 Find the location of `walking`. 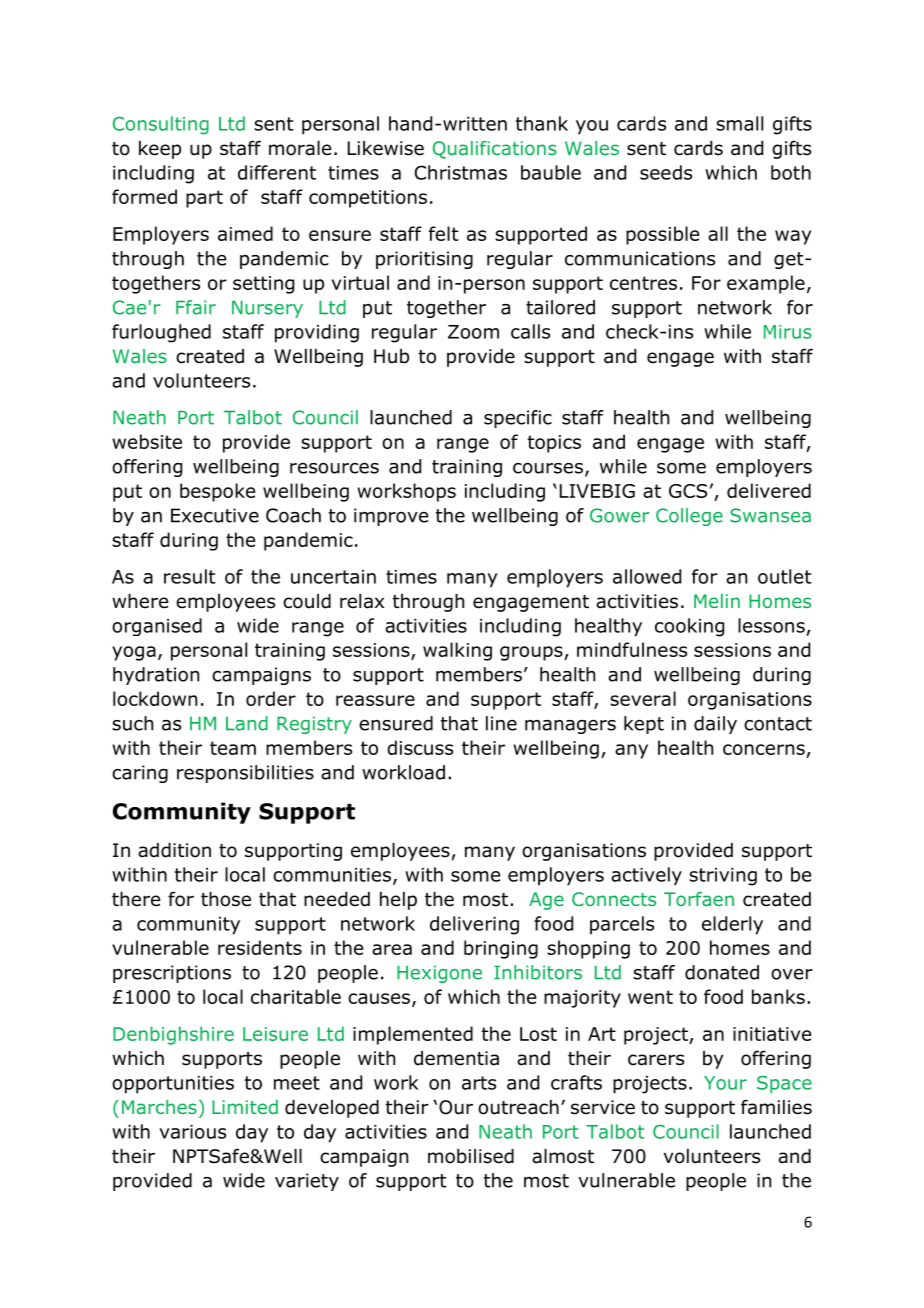

walking is located at coordinates (457, 651).
